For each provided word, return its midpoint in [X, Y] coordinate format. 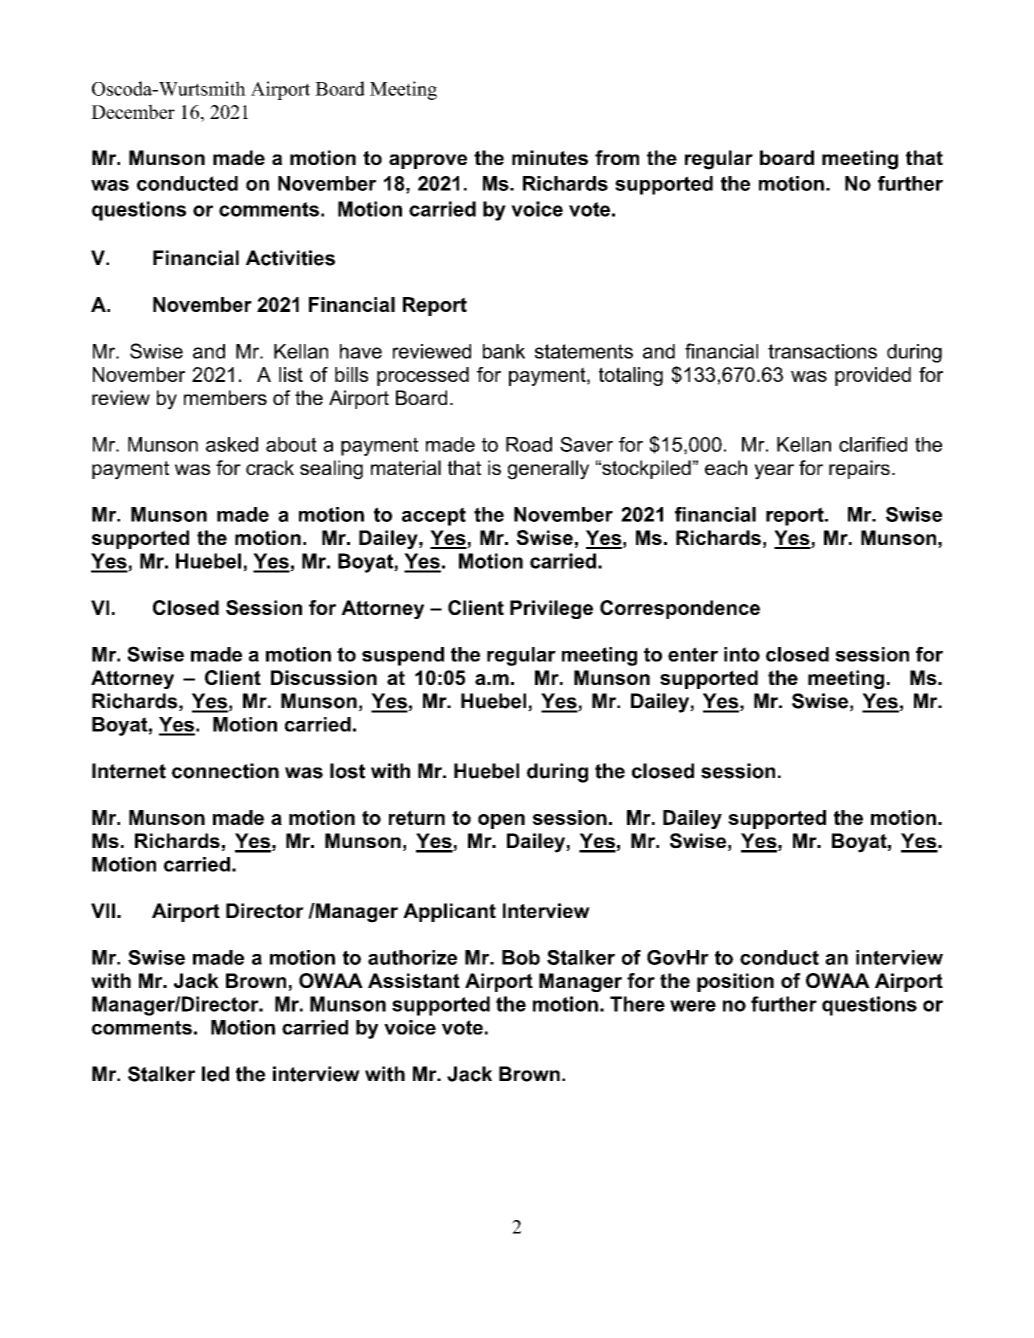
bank [504, 351]
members [225, 397]
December [133, 111]
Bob [521, 957]
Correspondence [680, 609]
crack [270, 467]
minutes [550, 157]
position [735, 982]
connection [225, 771]
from [617, 157]
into [742, 654]
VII [103, 910]
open [501, 821]
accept [434, 516]
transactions [822, 351]
